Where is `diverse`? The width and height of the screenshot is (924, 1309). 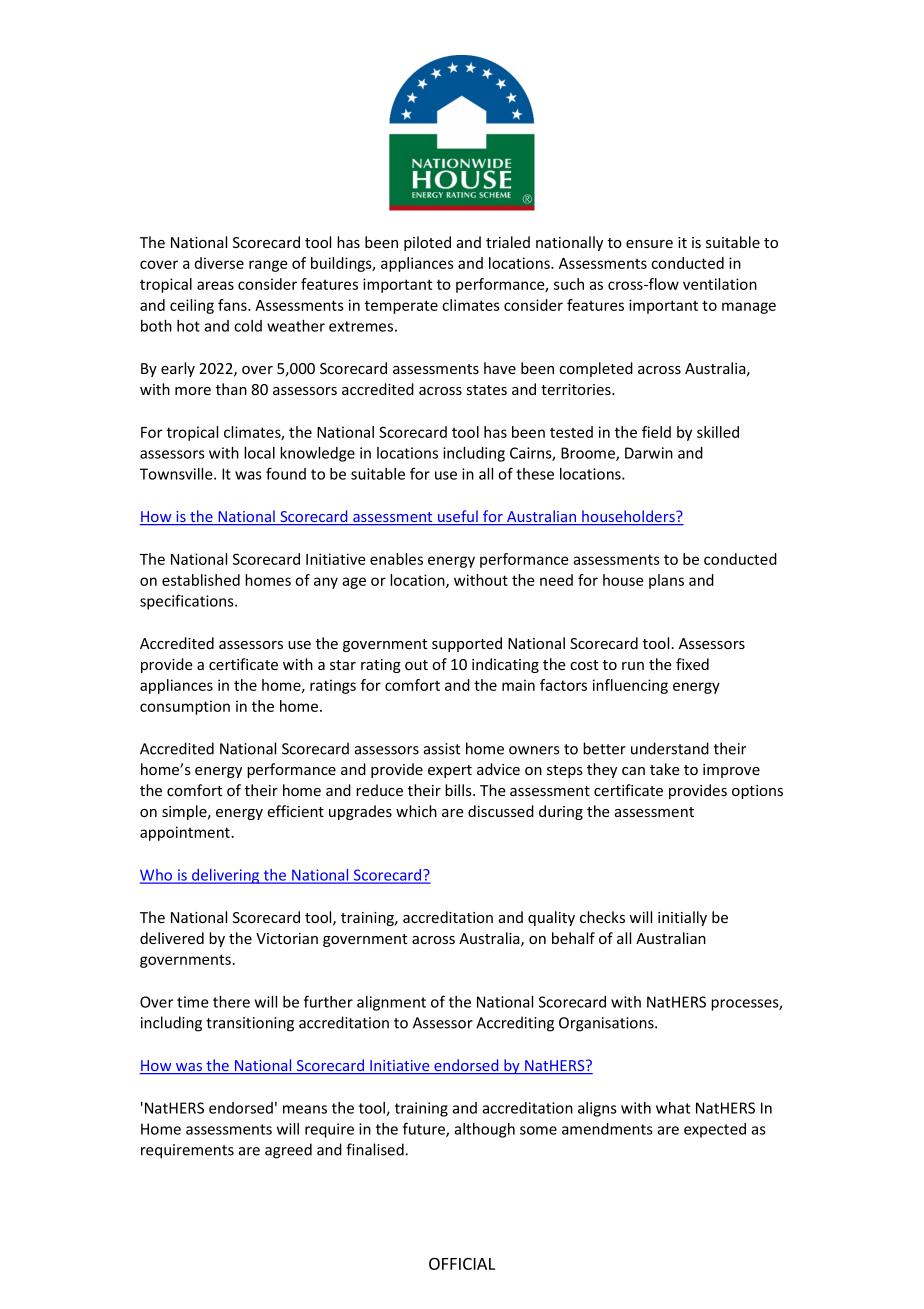
diverse is located at coordinates (219, 263).
